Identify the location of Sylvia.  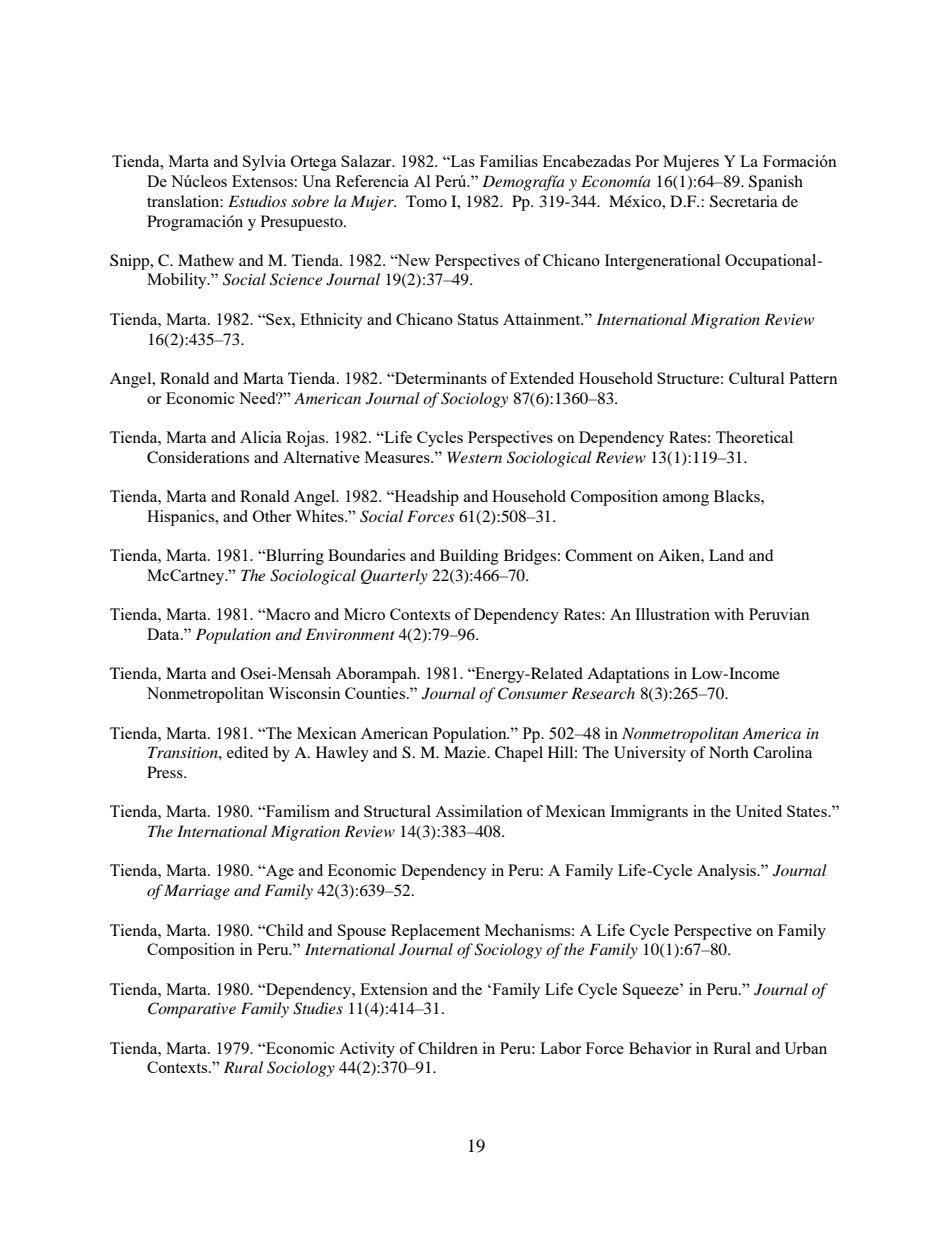
(264, 163).
